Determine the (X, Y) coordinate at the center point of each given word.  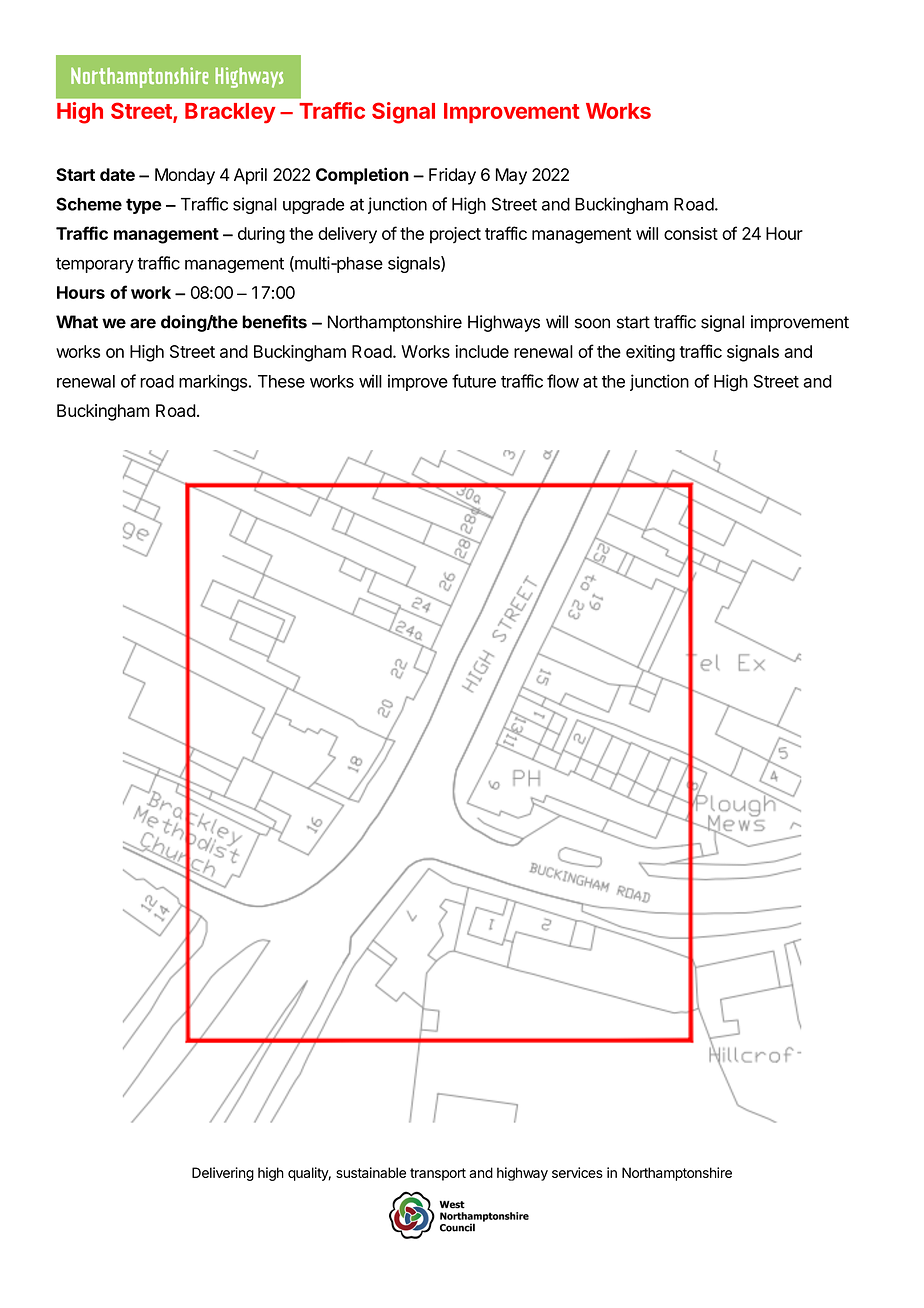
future (474, 381)
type (144, 206)
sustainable (371, 1172)
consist (691, 233)
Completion (362, 176)
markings (213, 383)
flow (563, 381)
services (577, 1172)
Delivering (223, 1174)
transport (438, 1174)
